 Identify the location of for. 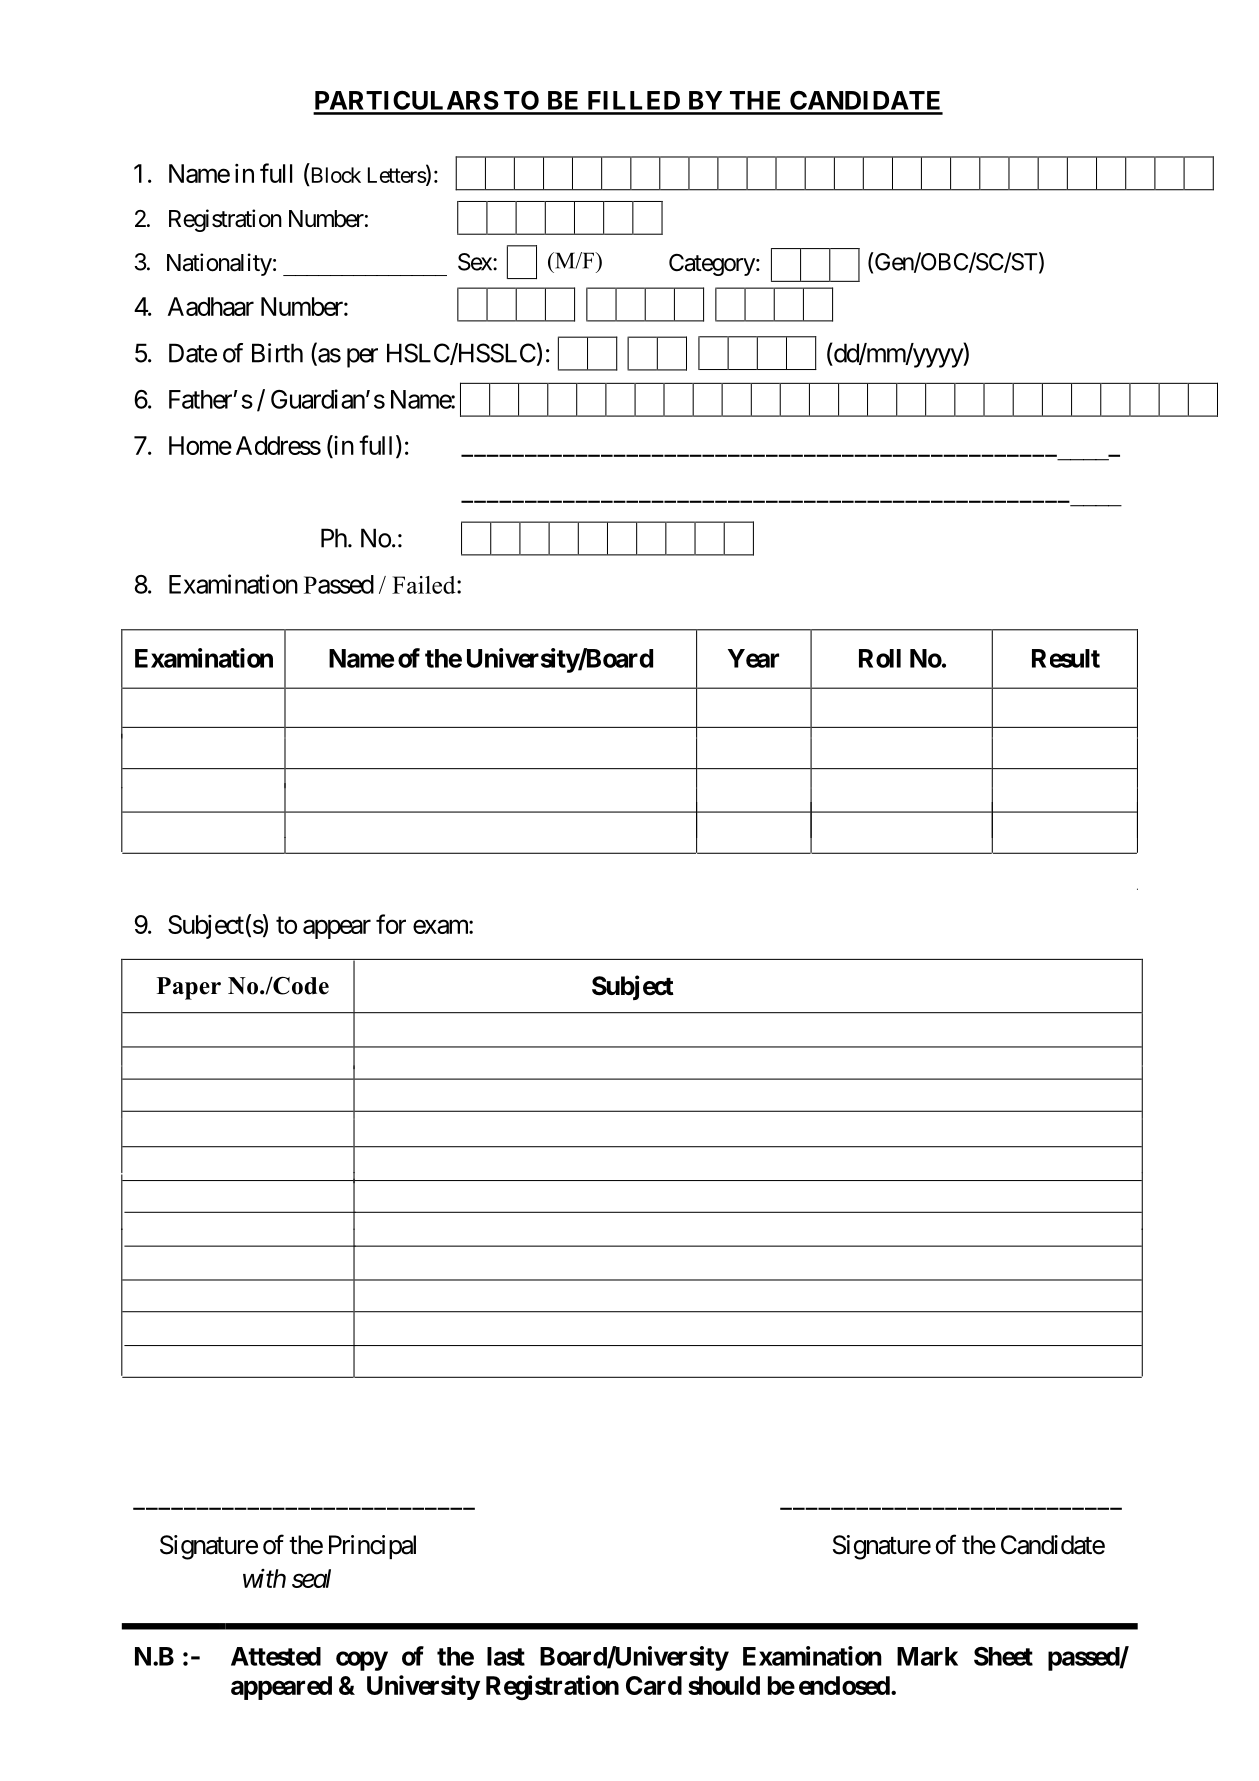
(391, 924).
